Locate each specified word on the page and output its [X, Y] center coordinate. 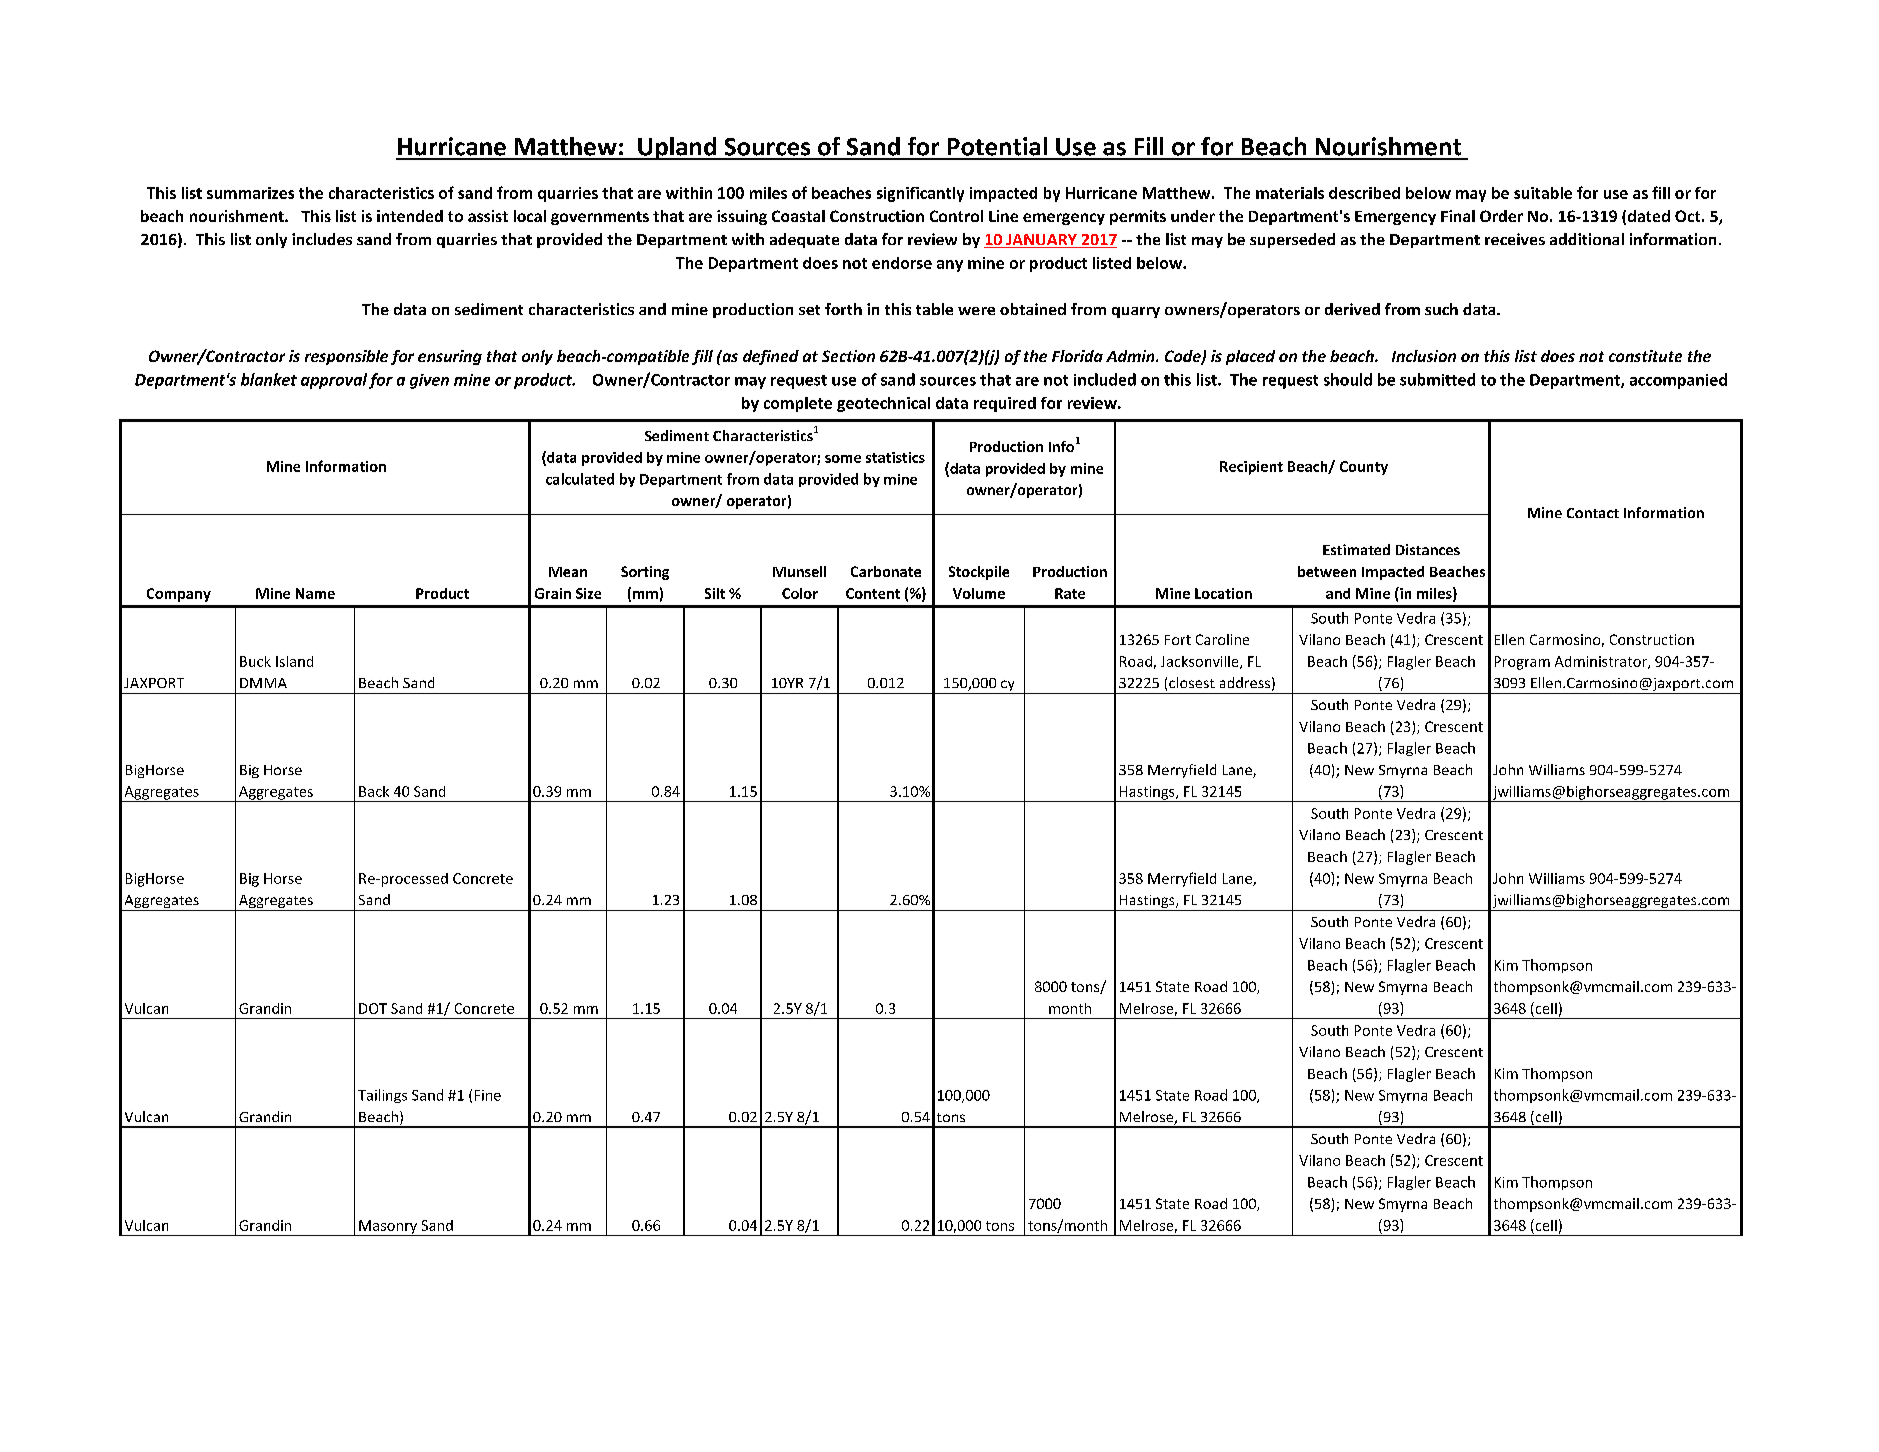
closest [1192, 682]
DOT [373, 1008]
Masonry [388, 1228]
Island [294, 661]
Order [1501, 216]
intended [410, 216]
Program [1522, 663]
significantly [920, 194]
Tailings [382, 1096]
